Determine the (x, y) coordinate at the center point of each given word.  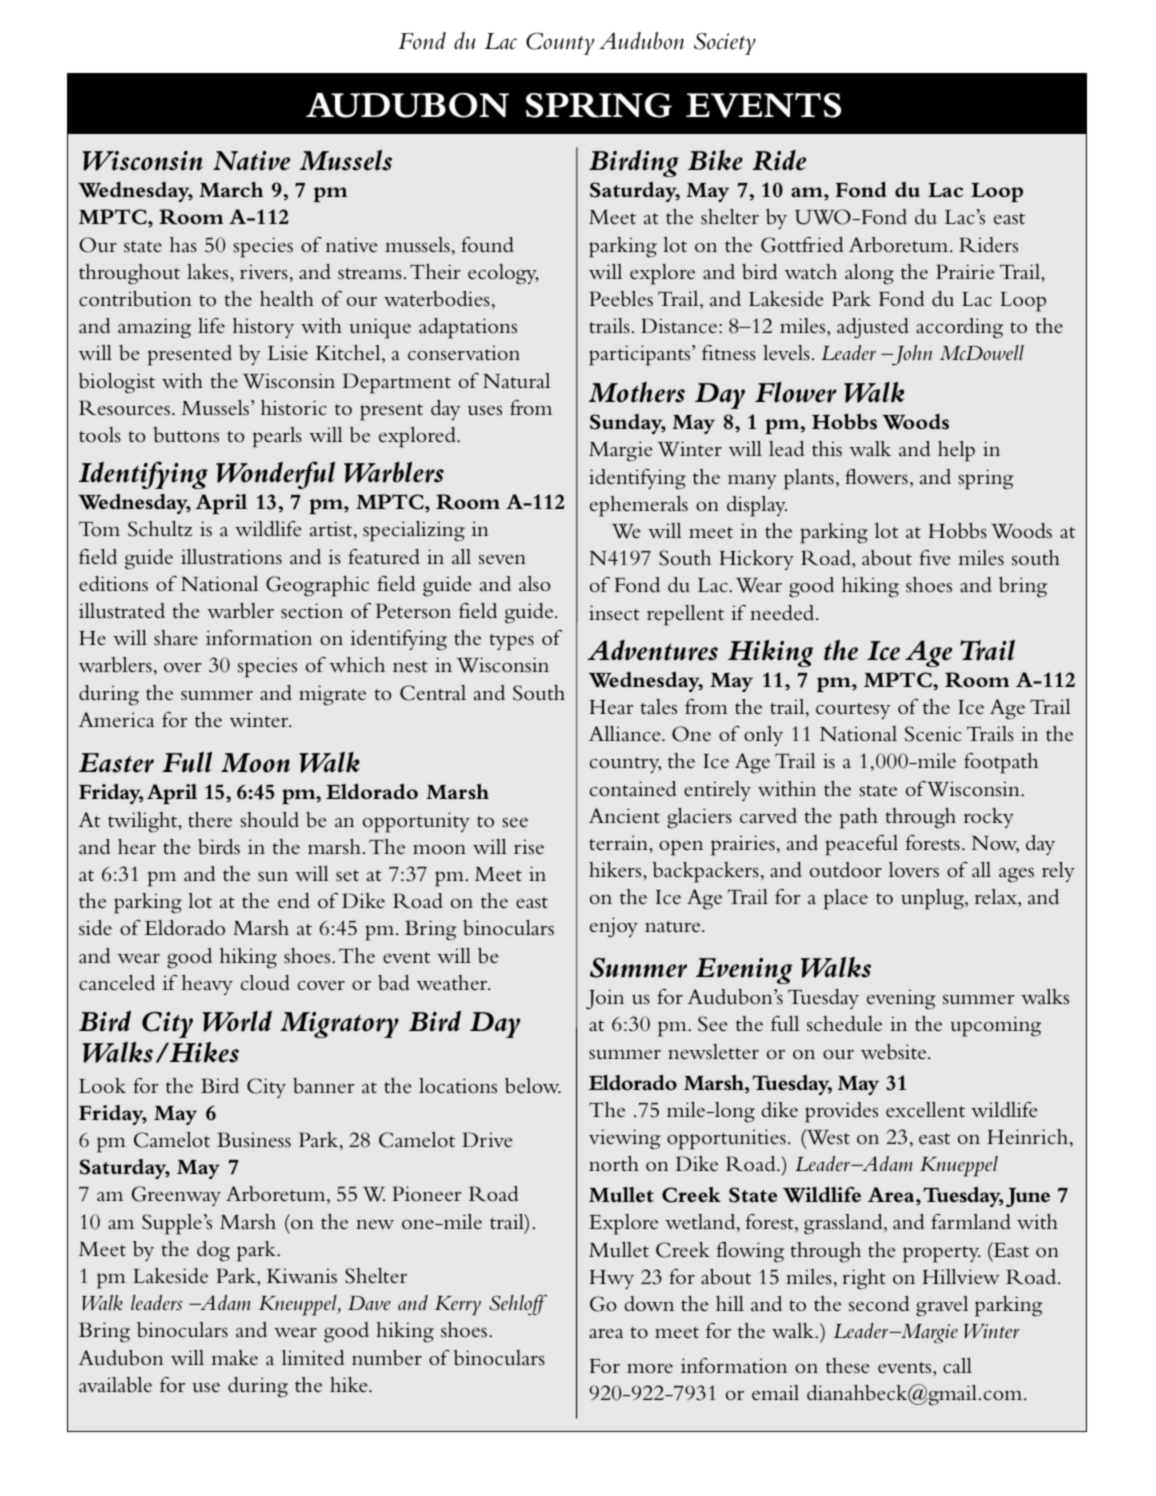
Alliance (626, 734)
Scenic (933, 734)
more (650, 1369)
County (560, 43)
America (116, 720)
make (235, 1358)
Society (725, 44)
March (231, 190)
